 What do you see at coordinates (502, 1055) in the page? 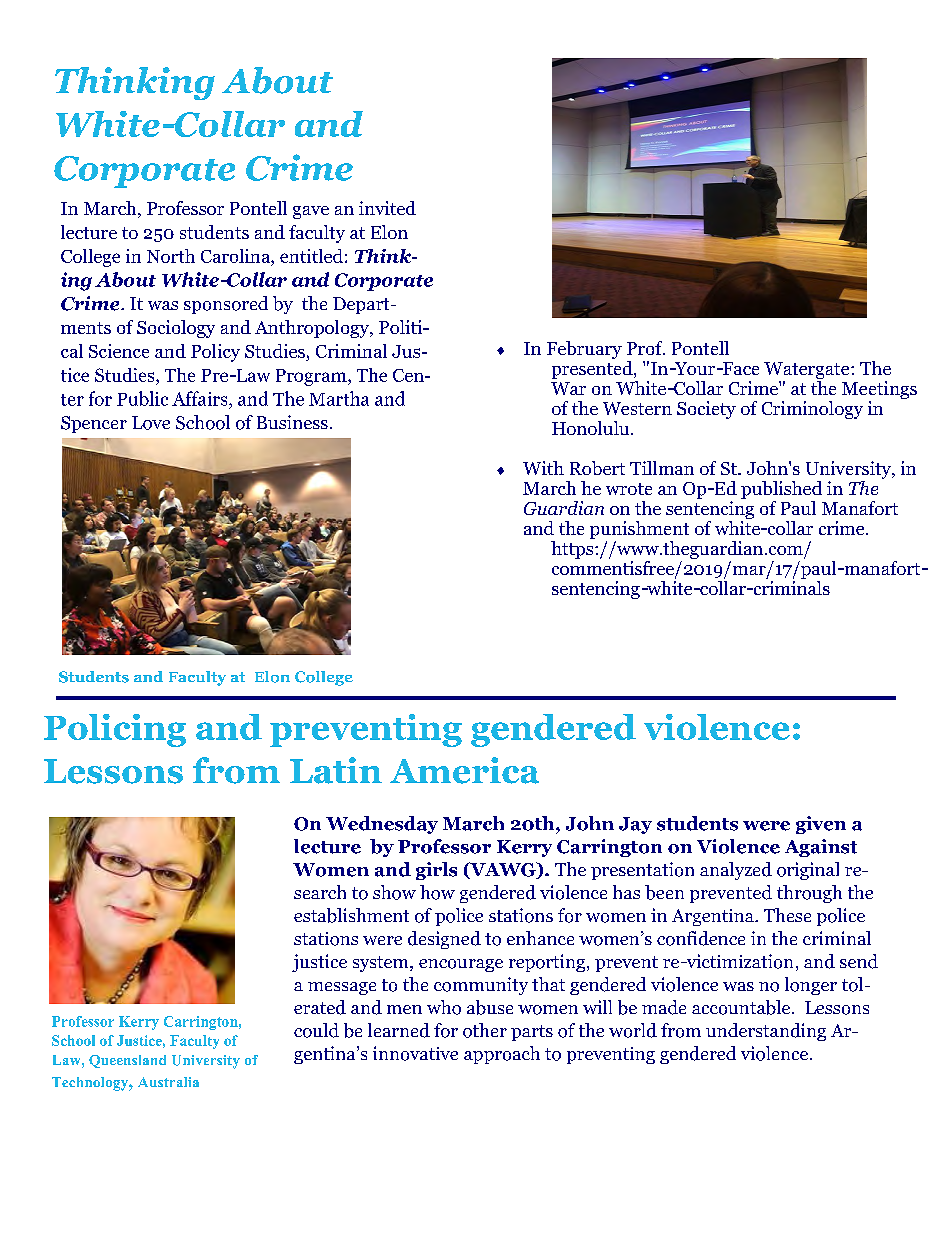
I see `approach` at bounding box center [502, 1055].
